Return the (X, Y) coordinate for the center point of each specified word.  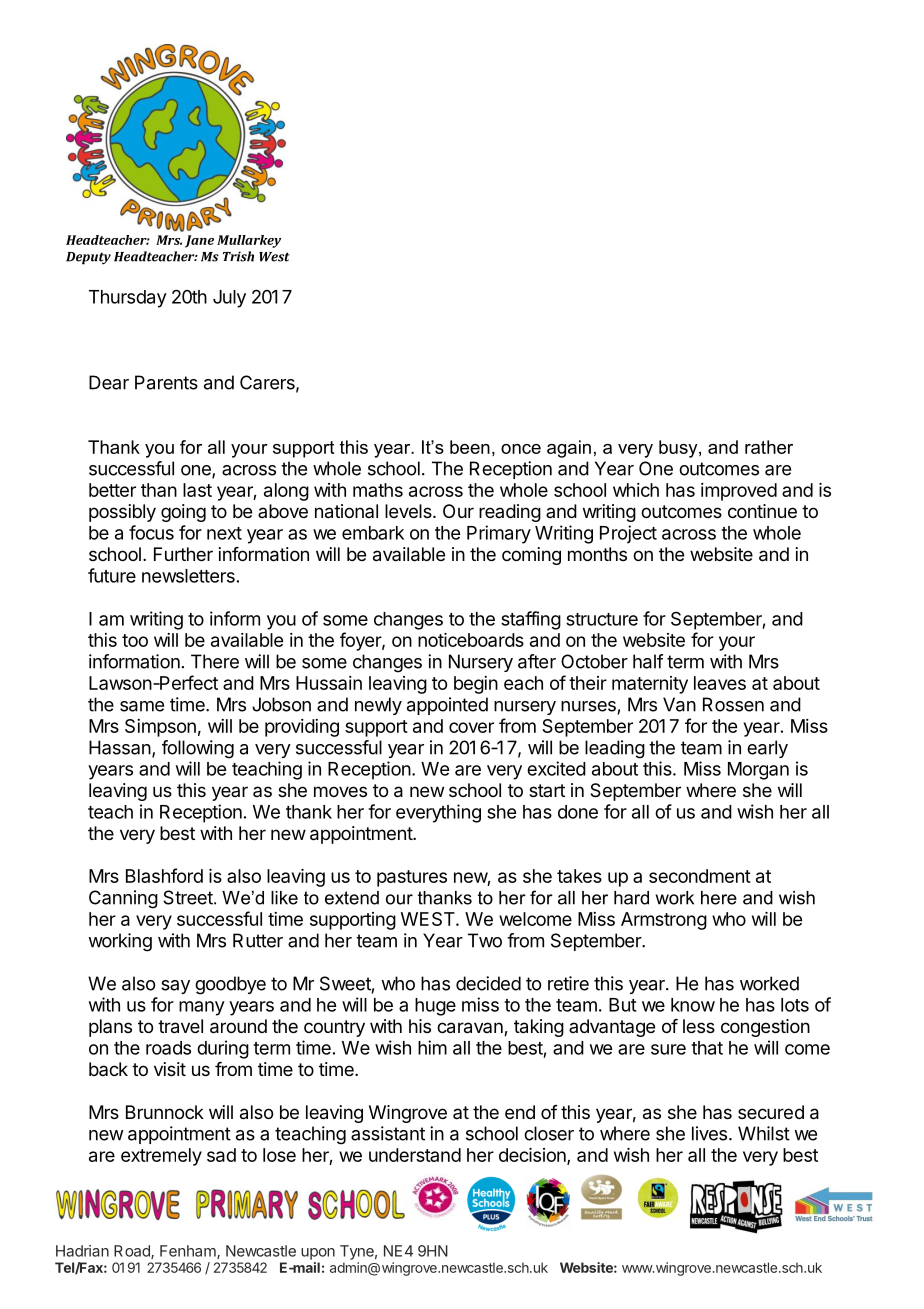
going (183, 513)
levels (409, 511)
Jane (199, 241)
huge (435, 1007)
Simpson (160, 728)
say (175, 987)
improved (739, 492)
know (693, 1005)
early (767, 749)
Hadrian (82, 1251)
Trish (238, 256)
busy (679, 449)
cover (471, 727)
